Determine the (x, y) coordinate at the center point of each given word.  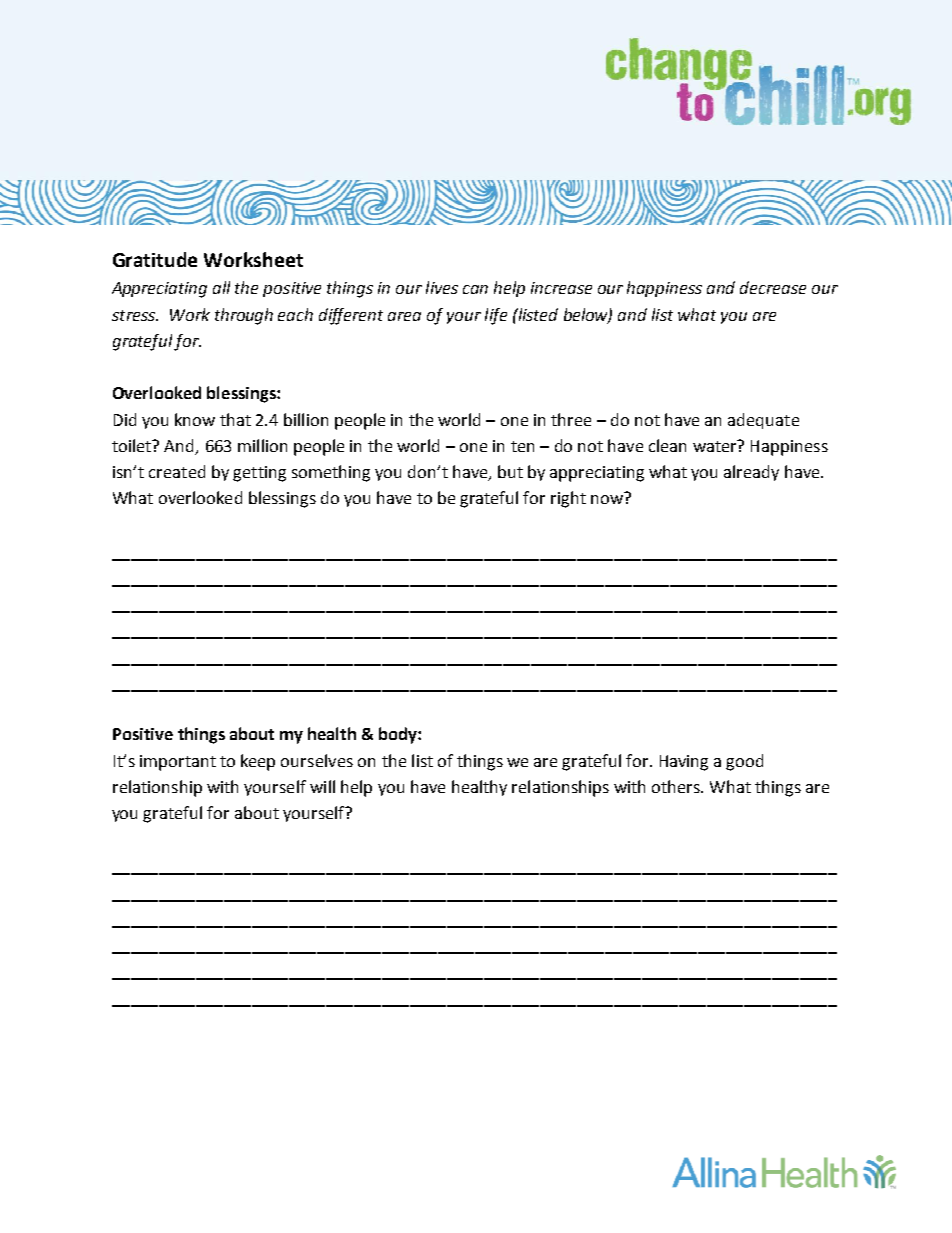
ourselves (317, 760)
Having (684, 763)
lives (442, 287)
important (178, 763)
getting (259, 474)
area (404, 316)
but (510, 471)
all (221, 287)
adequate (763, 421)
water (716, 446)
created (177, 471)
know (195, 419)
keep (258, 762)
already (751, 473)
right (568, 499)
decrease (773, 287)
